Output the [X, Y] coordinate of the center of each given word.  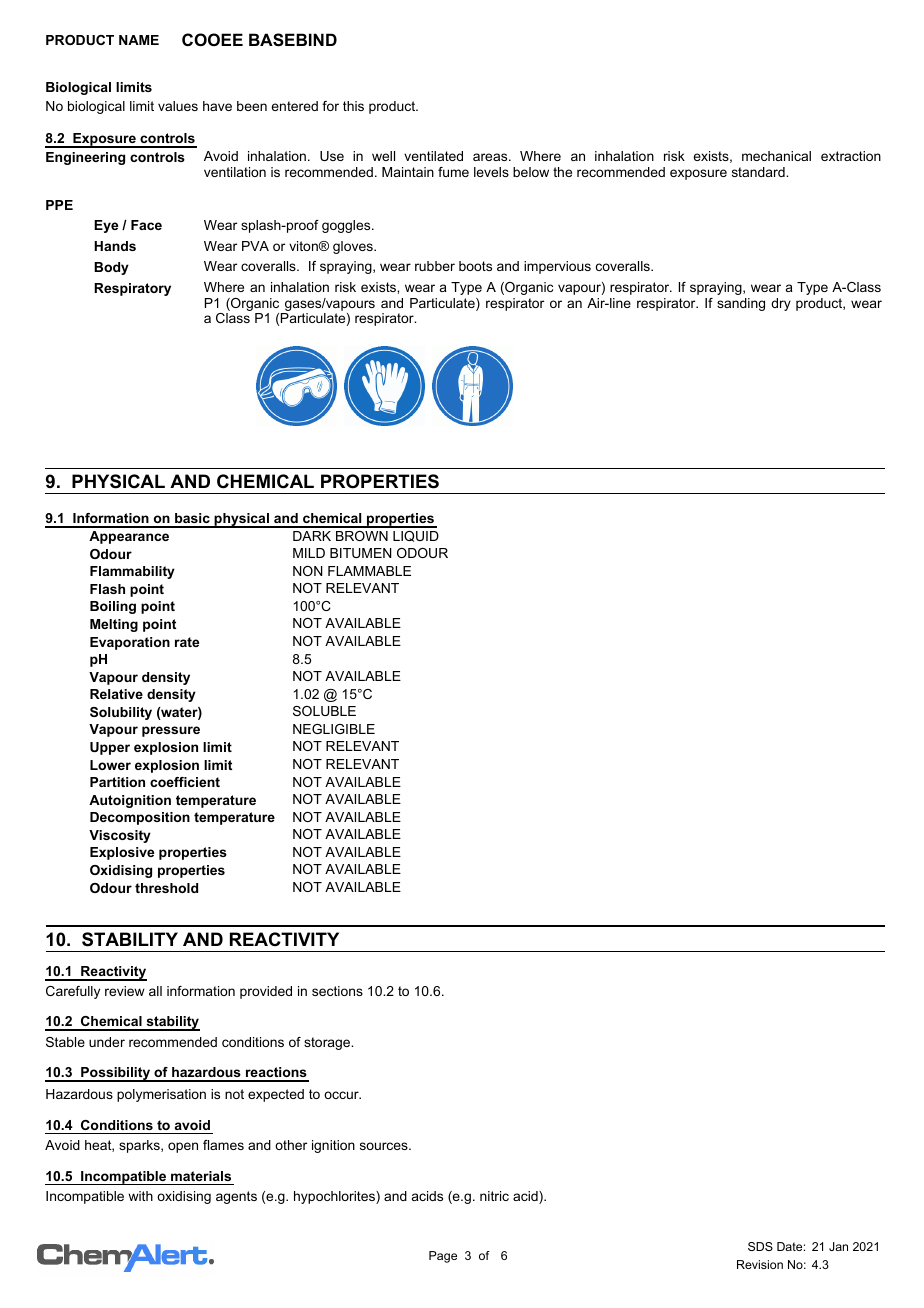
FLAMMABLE [369, 571]
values [178, 106]
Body [111, 268]
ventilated [433, 156]
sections [337, 991]
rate [187, 642]
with [140, 1196]
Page [443, 1257]
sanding [741, 304]
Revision [760, 1264]
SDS [760, 1246]
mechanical [776, 156]
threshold [166, 888]
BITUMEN [361, 553]
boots [475, 266]
